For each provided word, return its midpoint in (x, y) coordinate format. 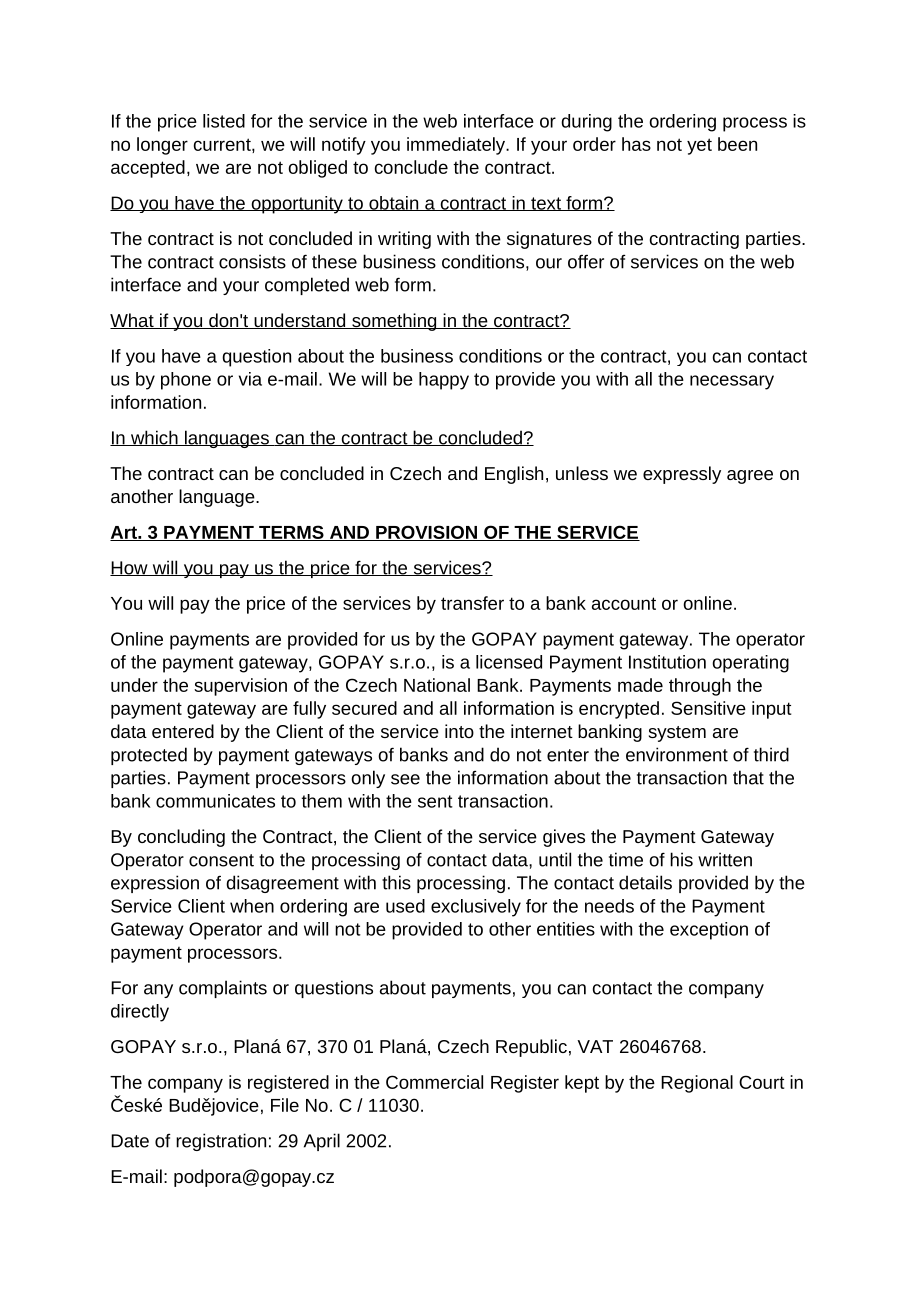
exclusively (476, 908)
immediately (457, 146)
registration (221, 1142)
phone (186, 381)
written (725, 859)
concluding (181, 838)
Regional (697, 1084)
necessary (732, 382)
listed (224, 121)
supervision (240, 687)
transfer (472, 603)
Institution (667, 662)
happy (444, 381)
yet (699, 146)
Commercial (434, 1082)
